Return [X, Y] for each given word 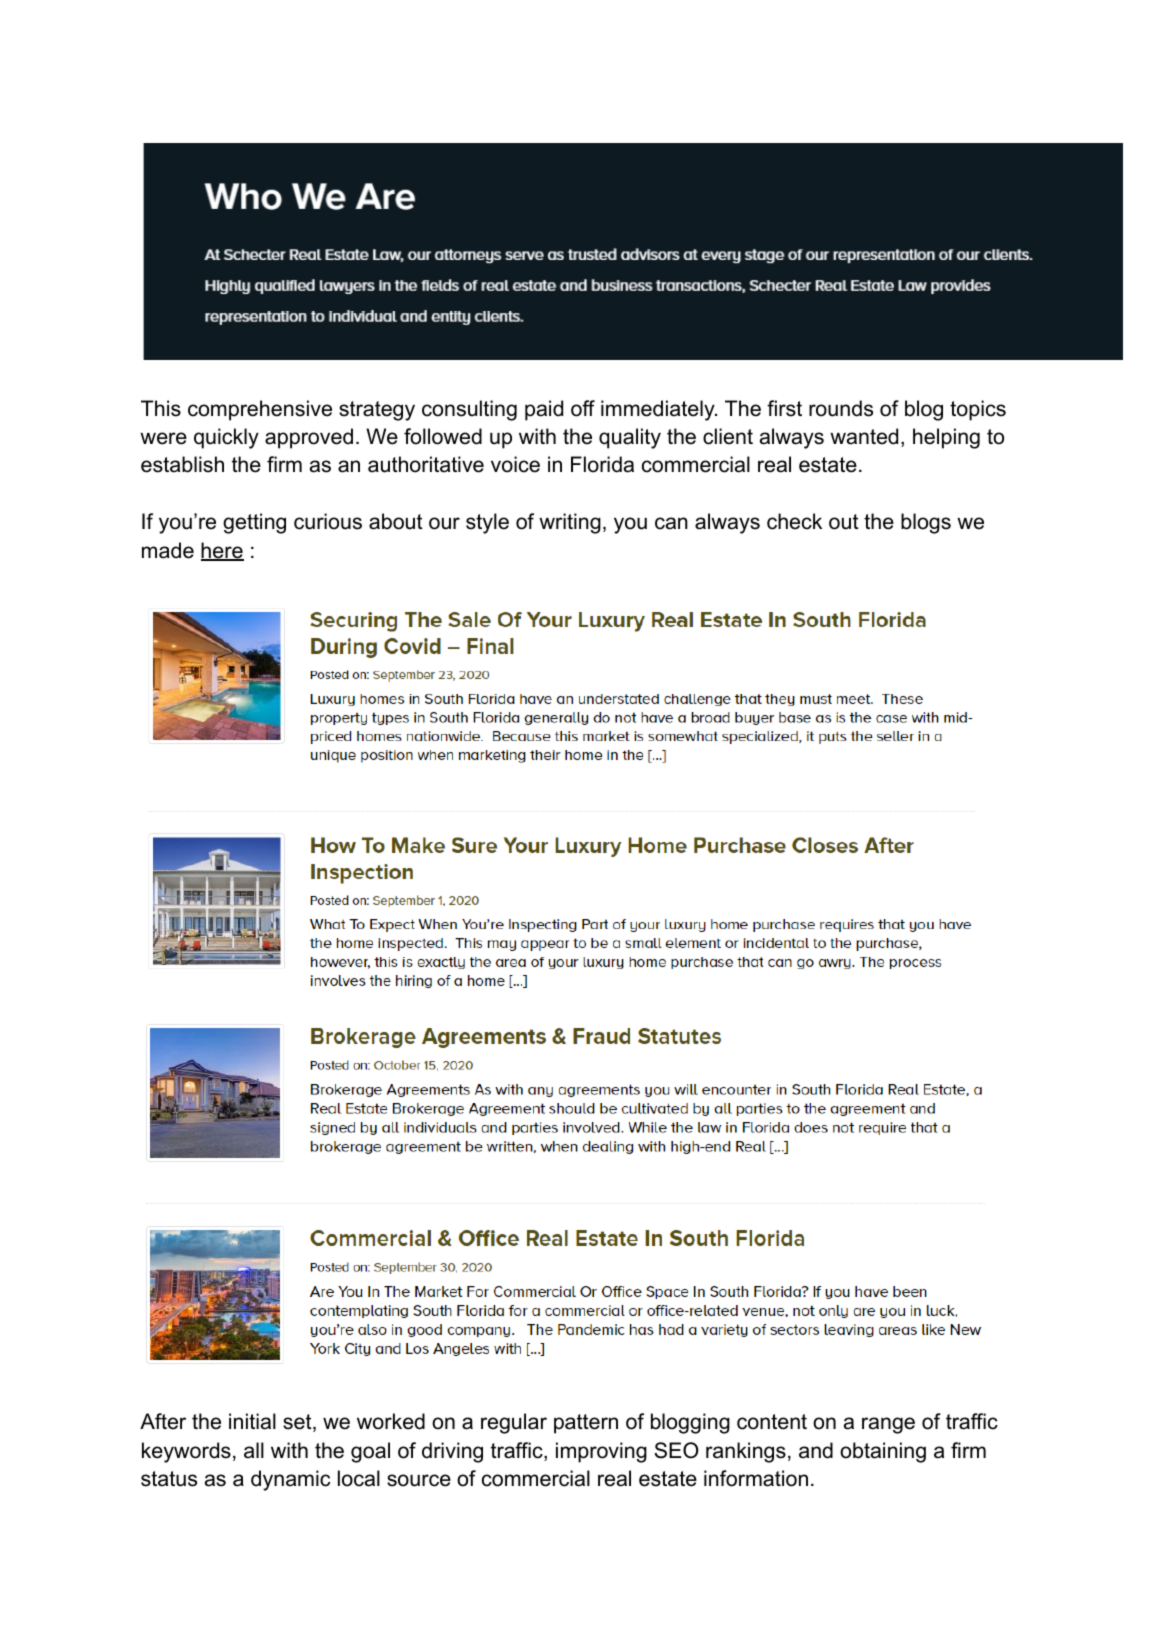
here [222, 551]
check [794, 521]
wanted [864, 436]
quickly [226, 438]
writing [570, 523]
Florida [602, 464]
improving [601, 1452]
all [254, 1450]
